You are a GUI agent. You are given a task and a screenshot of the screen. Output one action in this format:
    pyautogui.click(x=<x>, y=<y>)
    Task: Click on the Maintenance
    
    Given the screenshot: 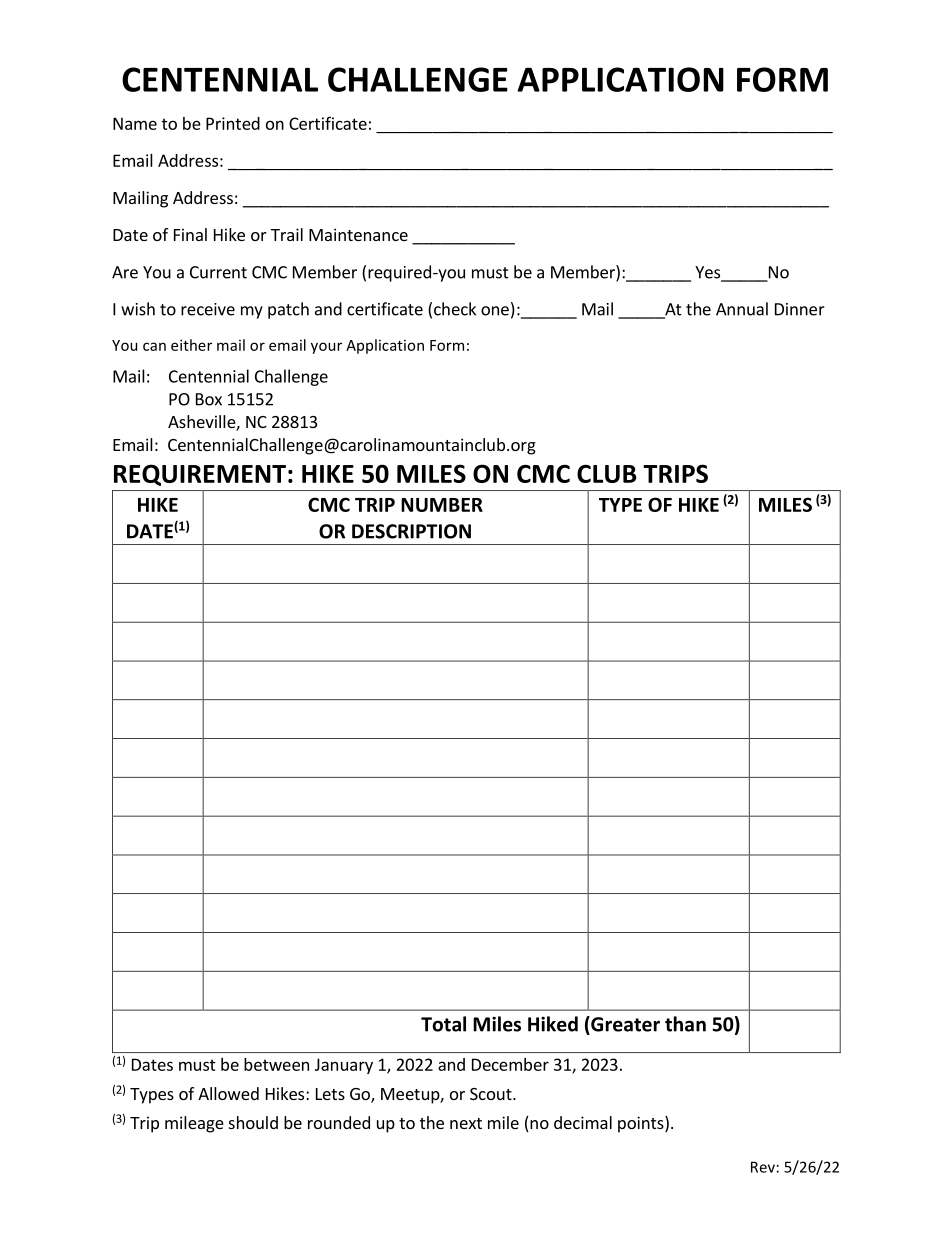 What is the action you would take?
    pyautogui.click(x=358, y=234)
